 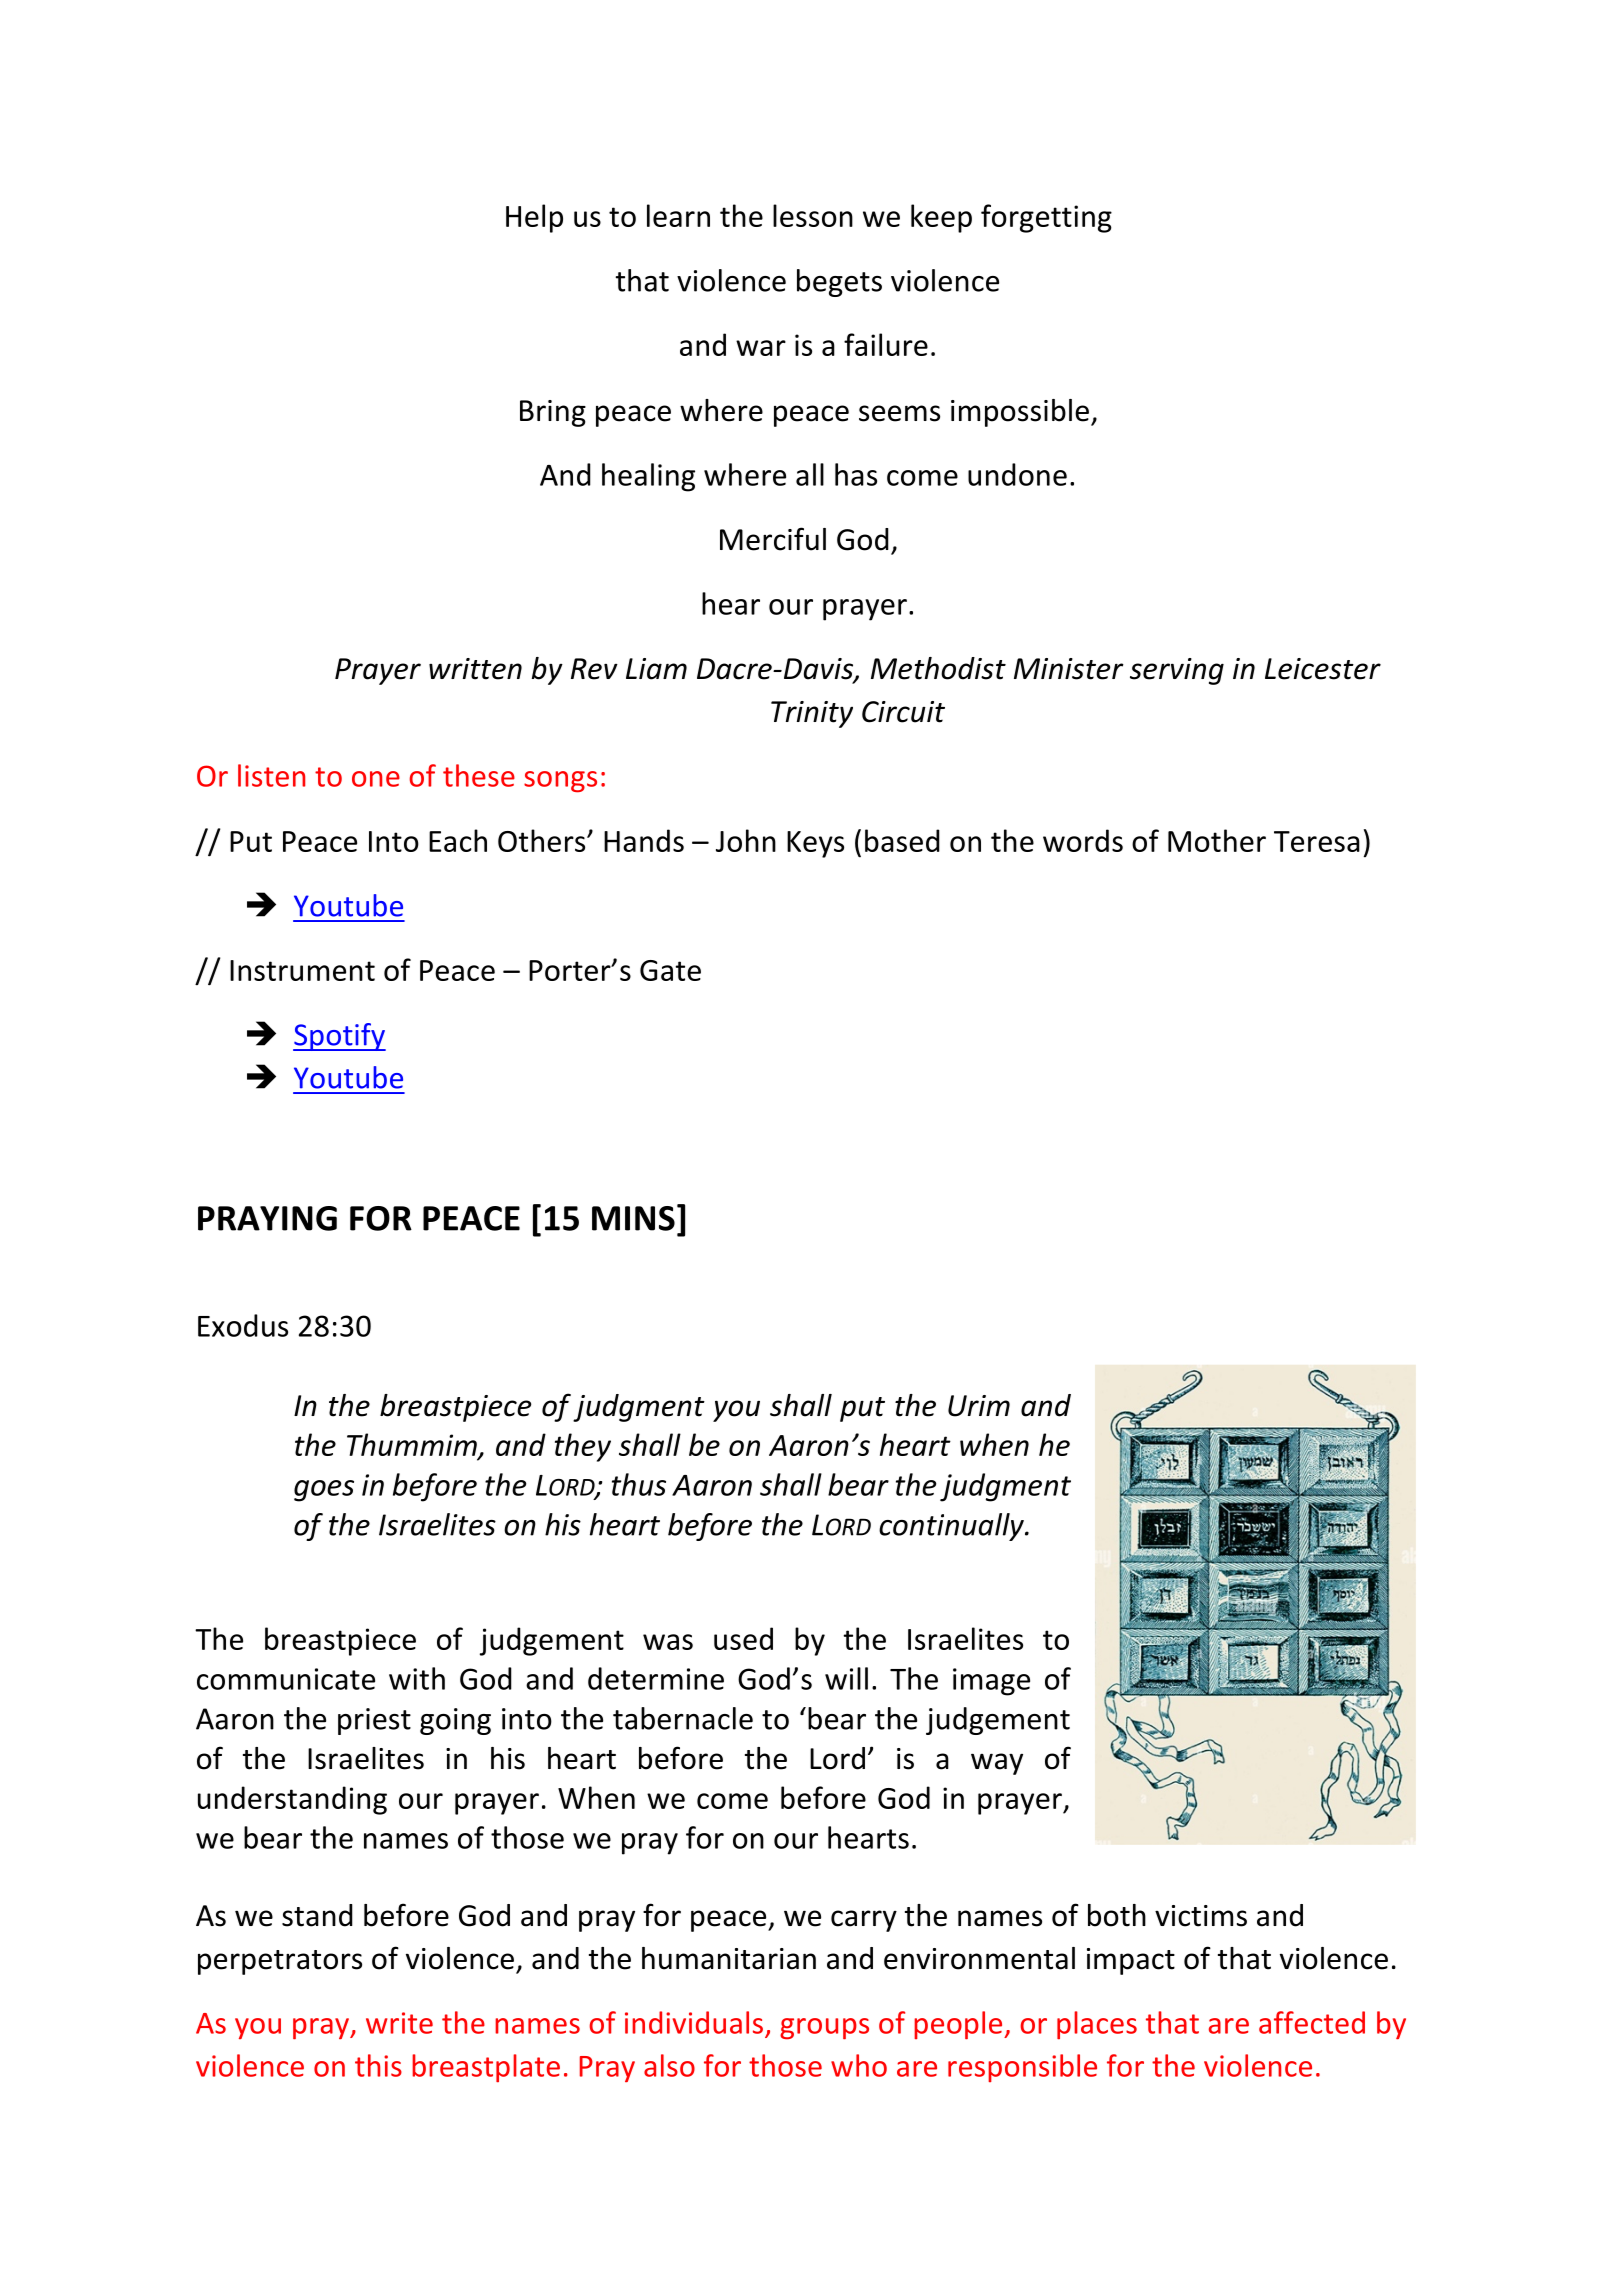 I want to click on serving, so click(x=1177, y=671).
